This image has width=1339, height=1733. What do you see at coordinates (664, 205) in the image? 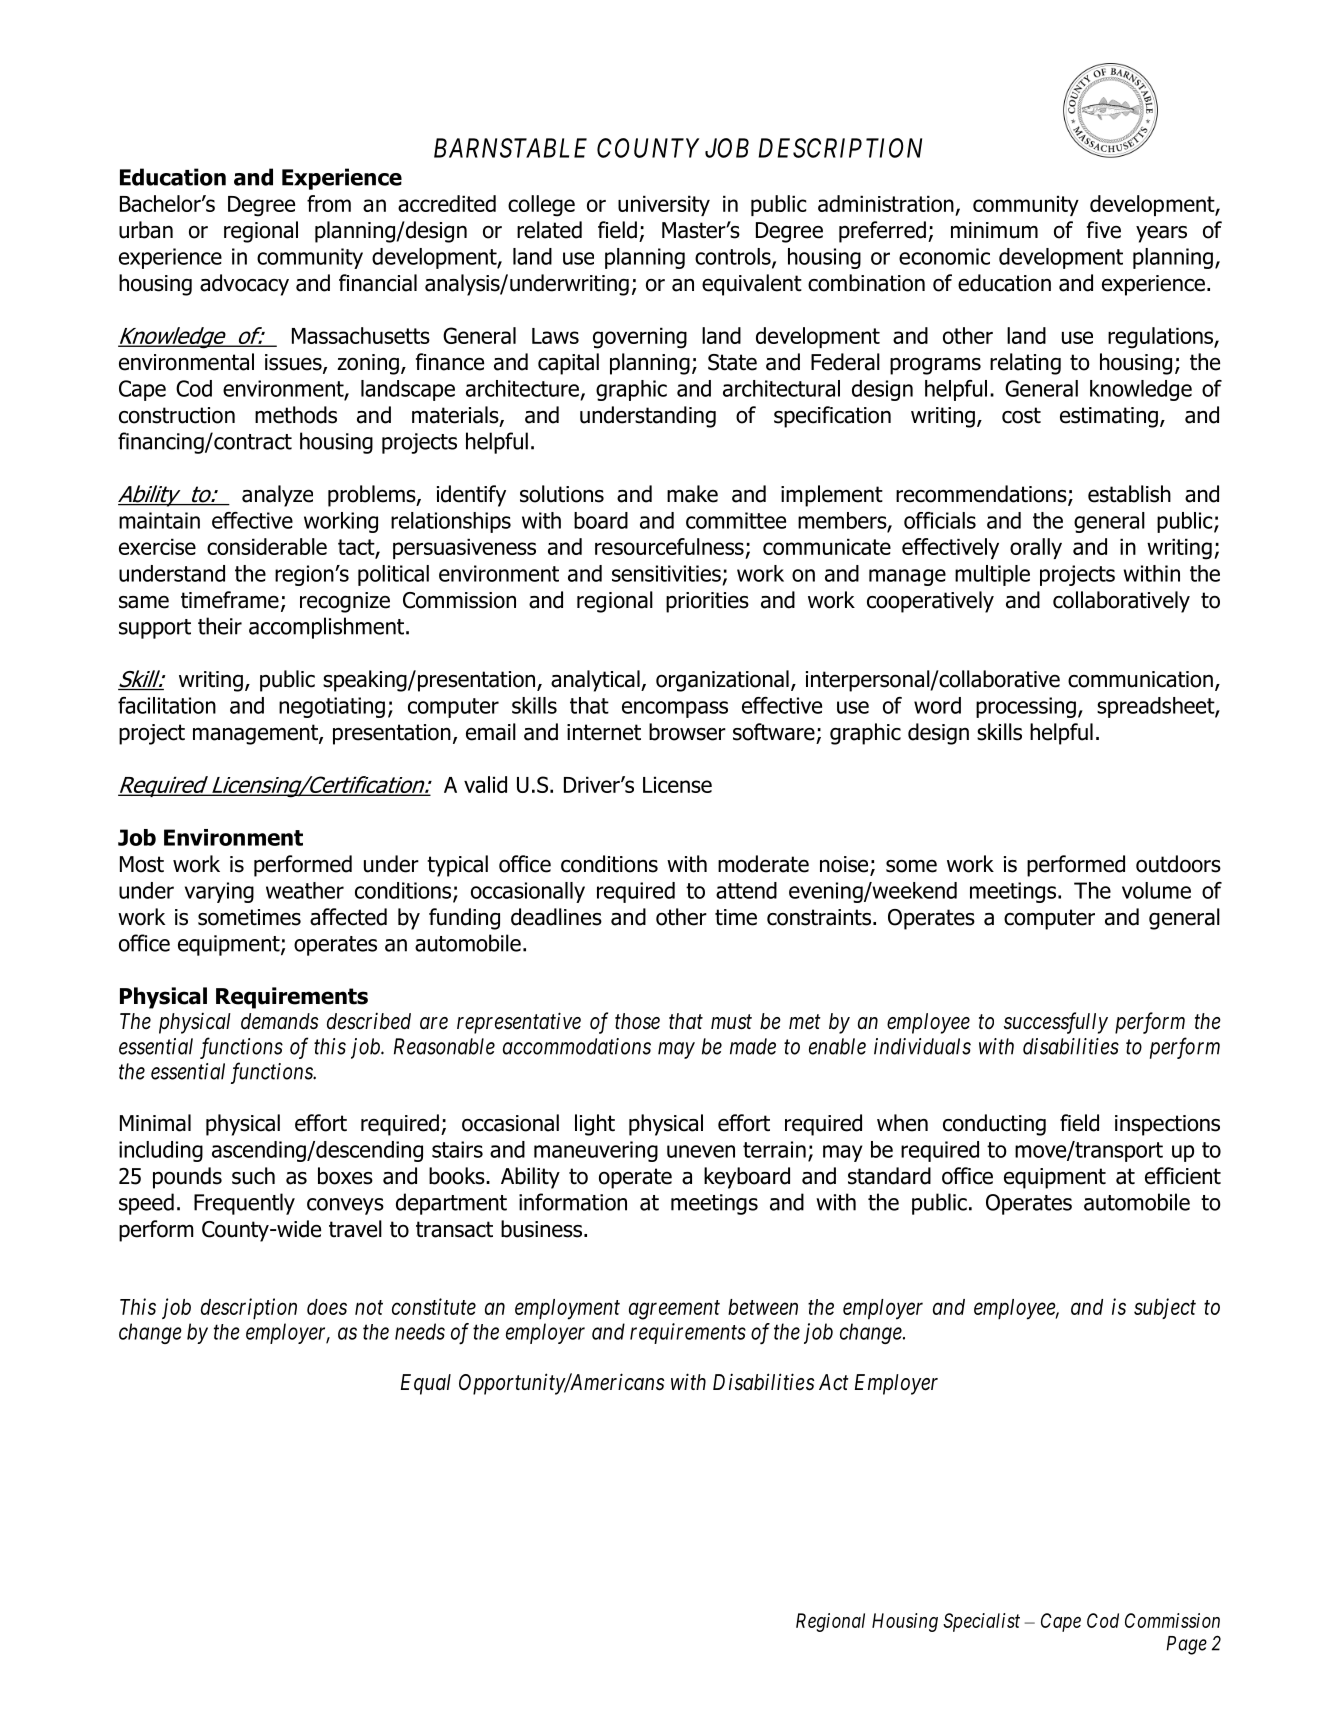
I see `university` at bounding box center [664, 205].
